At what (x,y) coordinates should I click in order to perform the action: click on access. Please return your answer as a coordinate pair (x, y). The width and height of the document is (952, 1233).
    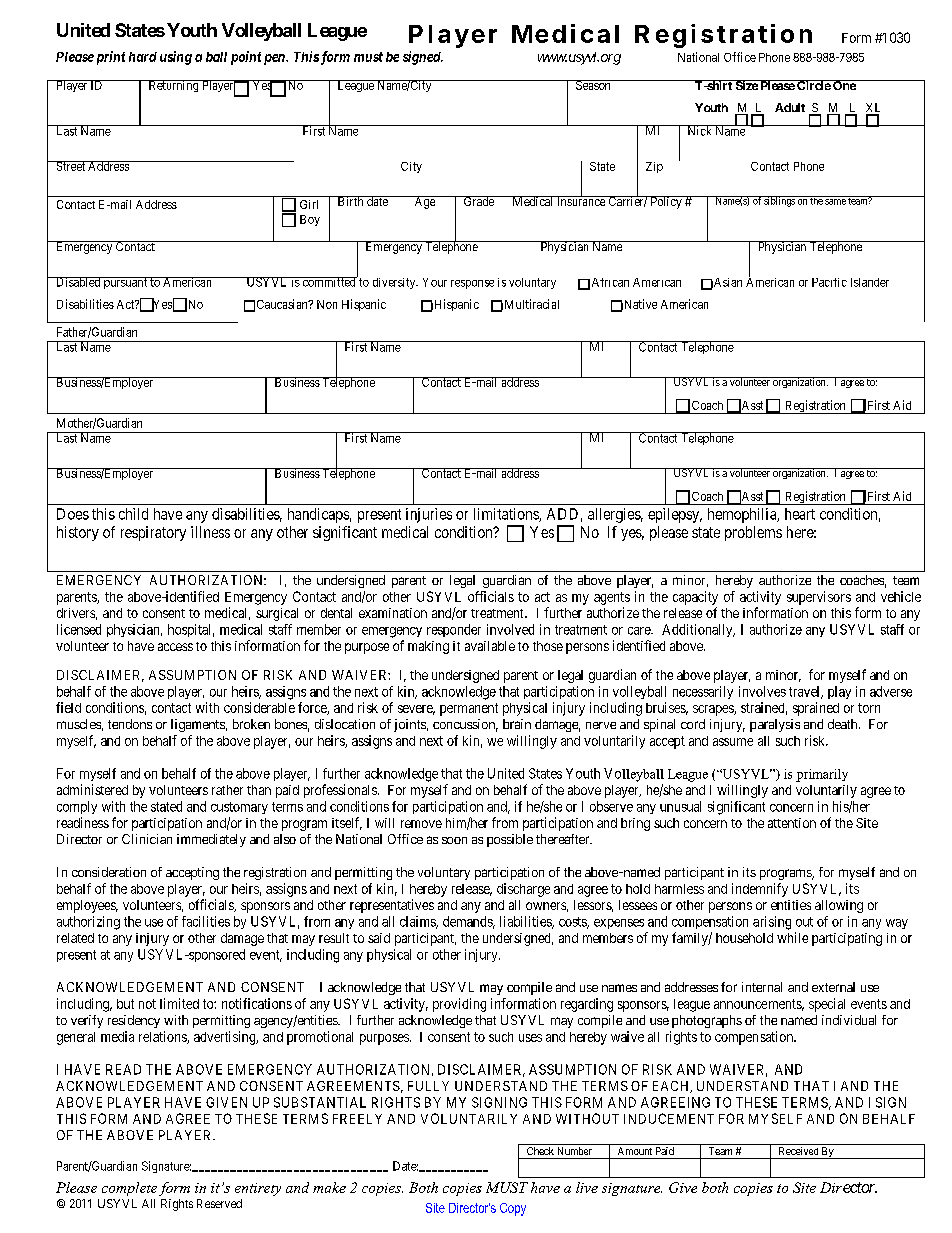
    Looking at the image, I should click on (175, 647).
